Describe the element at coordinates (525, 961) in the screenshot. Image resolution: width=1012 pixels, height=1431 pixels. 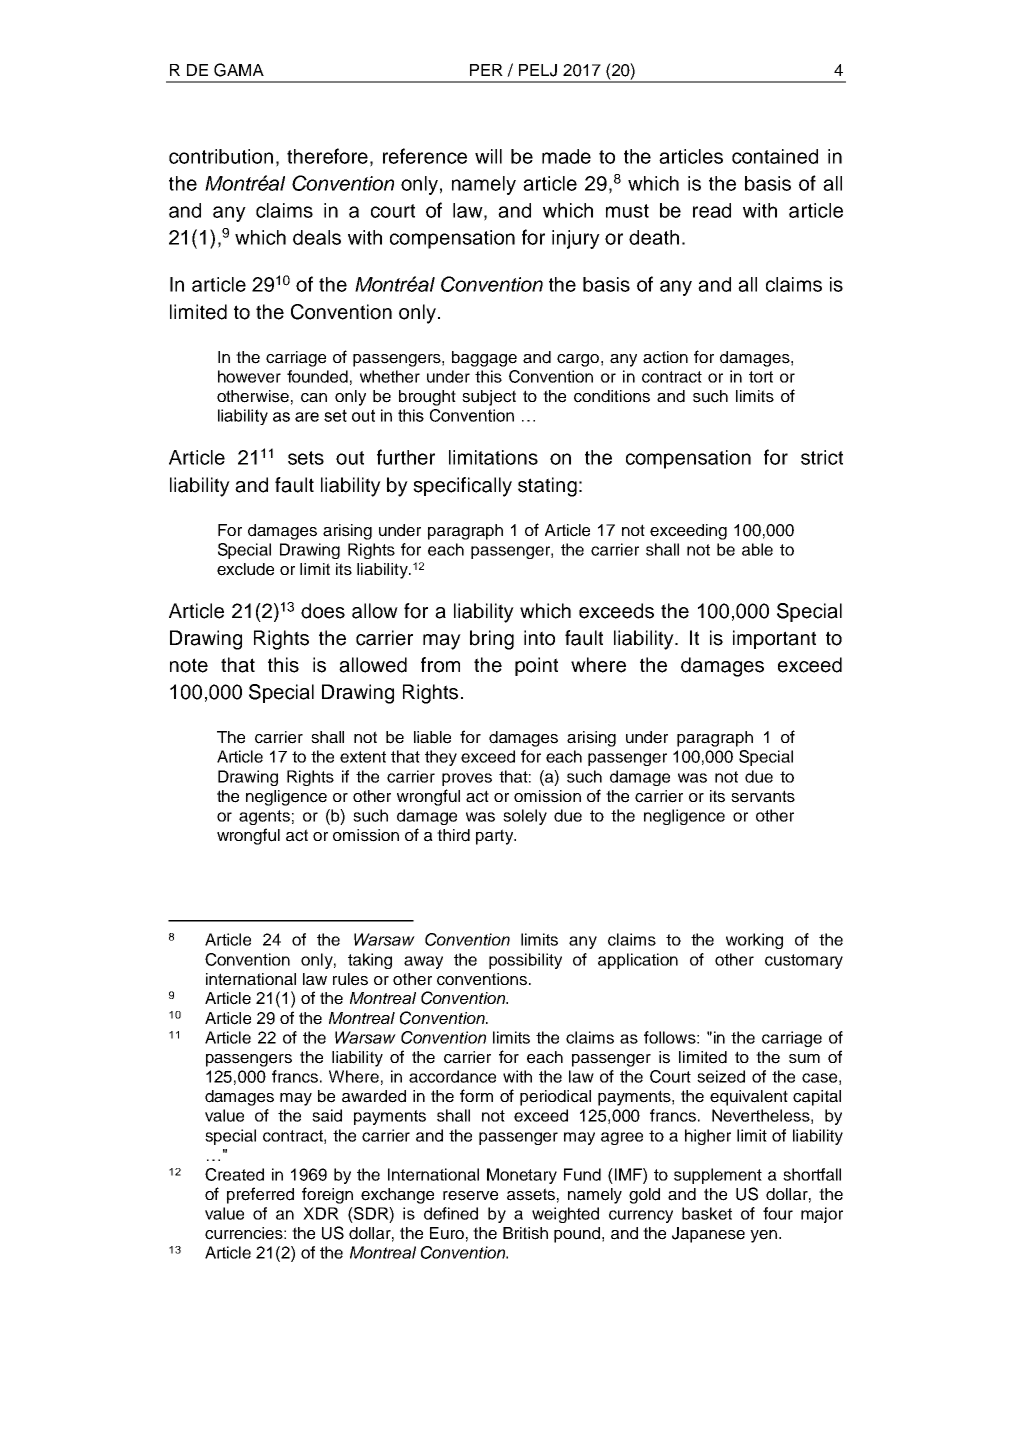
I see `possibility` at that location.
